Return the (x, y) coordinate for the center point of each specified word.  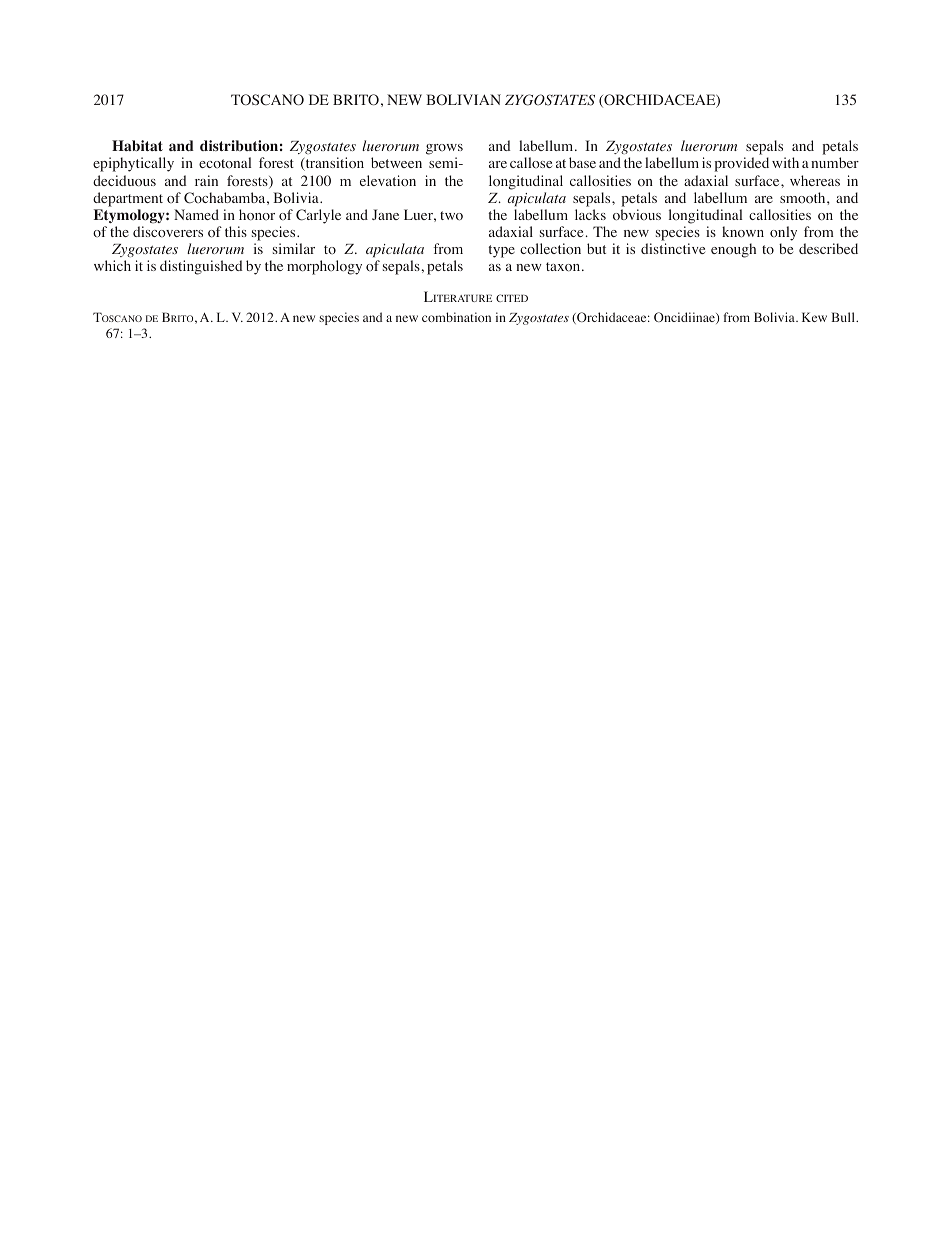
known (743, 232)
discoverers (168, 231)
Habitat (137, 145)
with (785, 162)
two (451, 216)
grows (444, 151)
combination (456, 317)
